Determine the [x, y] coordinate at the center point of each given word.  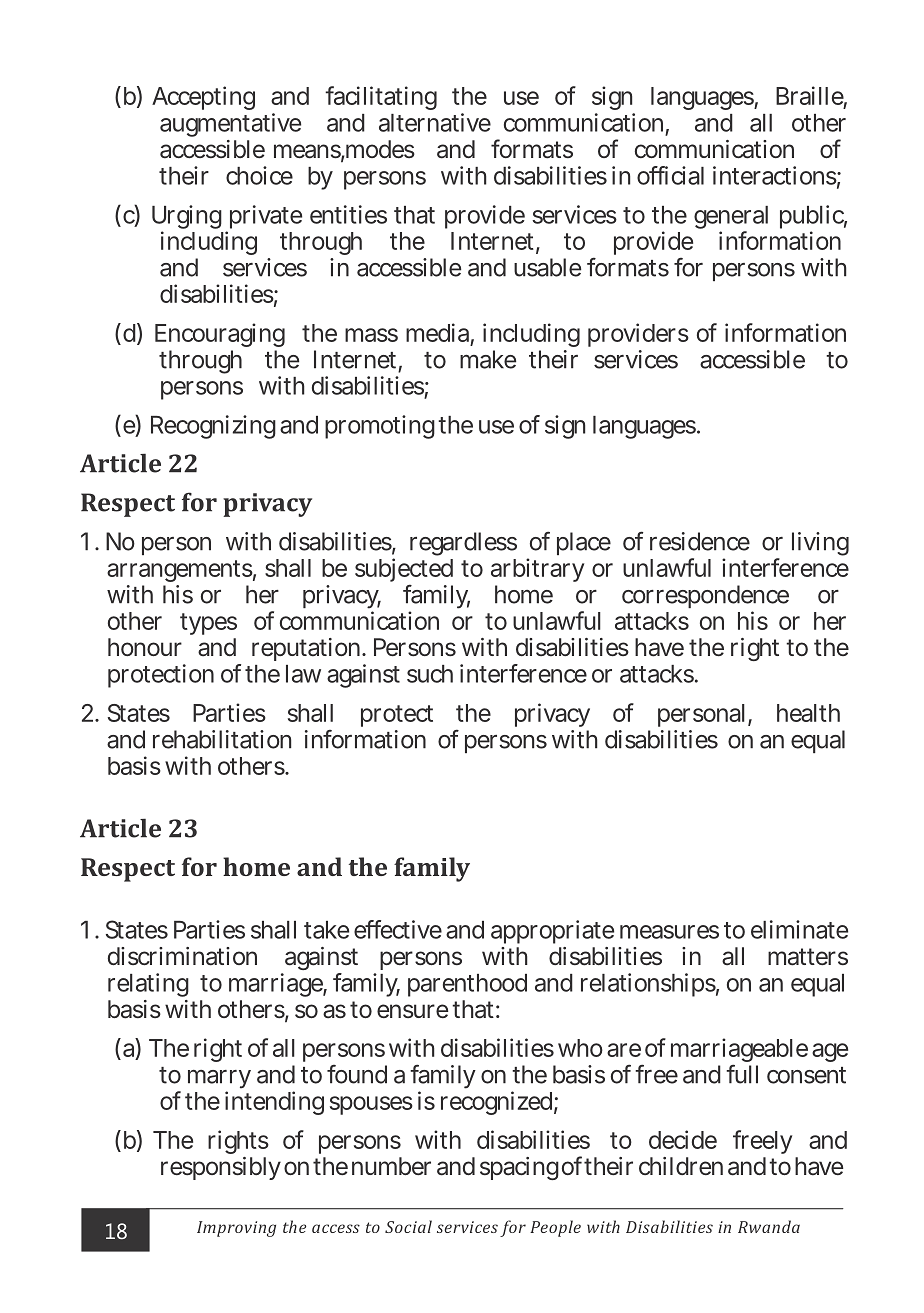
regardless [463, 544]
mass [371, 335]
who [580, 1048]
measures [669, 932]
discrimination [182, 956]
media [437, 332]
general [731, 219]
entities [348, 214]
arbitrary [537, 570]
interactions [775, 175]
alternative [435, 122]
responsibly [221, 1168]
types [208, 624]
